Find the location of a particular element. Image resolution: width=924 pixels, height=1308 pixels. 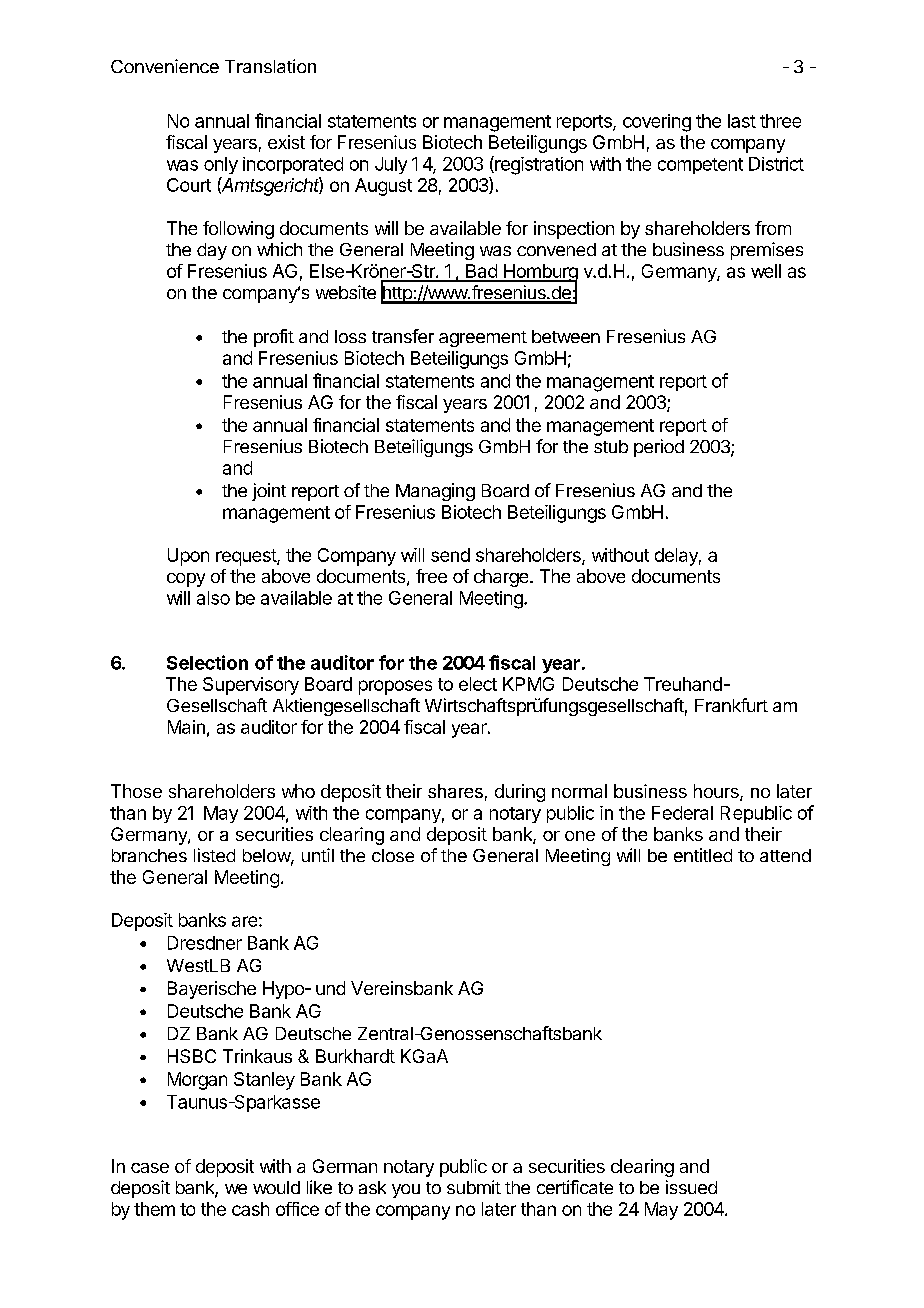

cash is located at coordinates (250, 1209).
